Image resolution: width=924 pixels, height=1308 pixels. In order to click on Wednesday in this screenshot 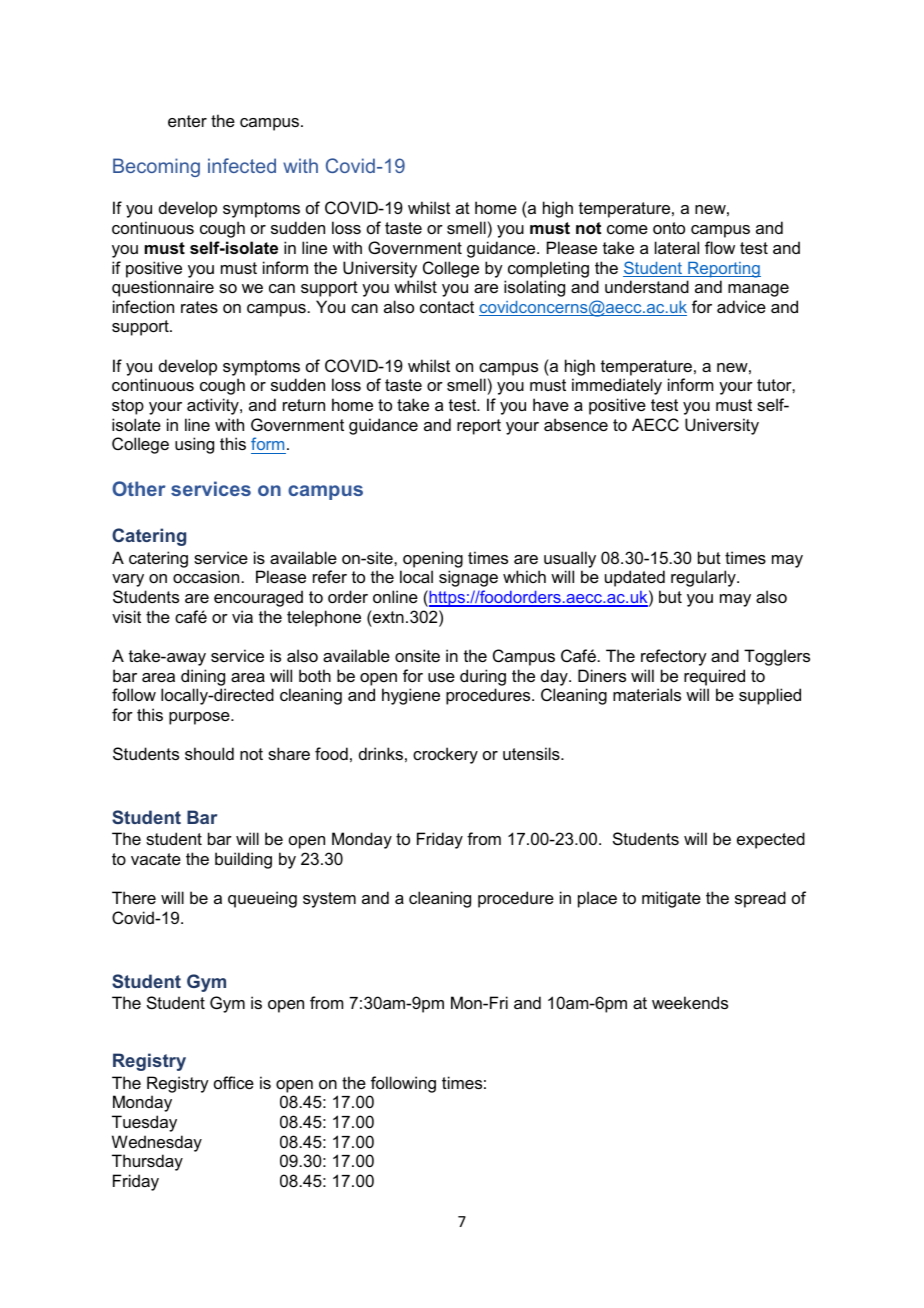, I will do `click(157, 1143)`.
